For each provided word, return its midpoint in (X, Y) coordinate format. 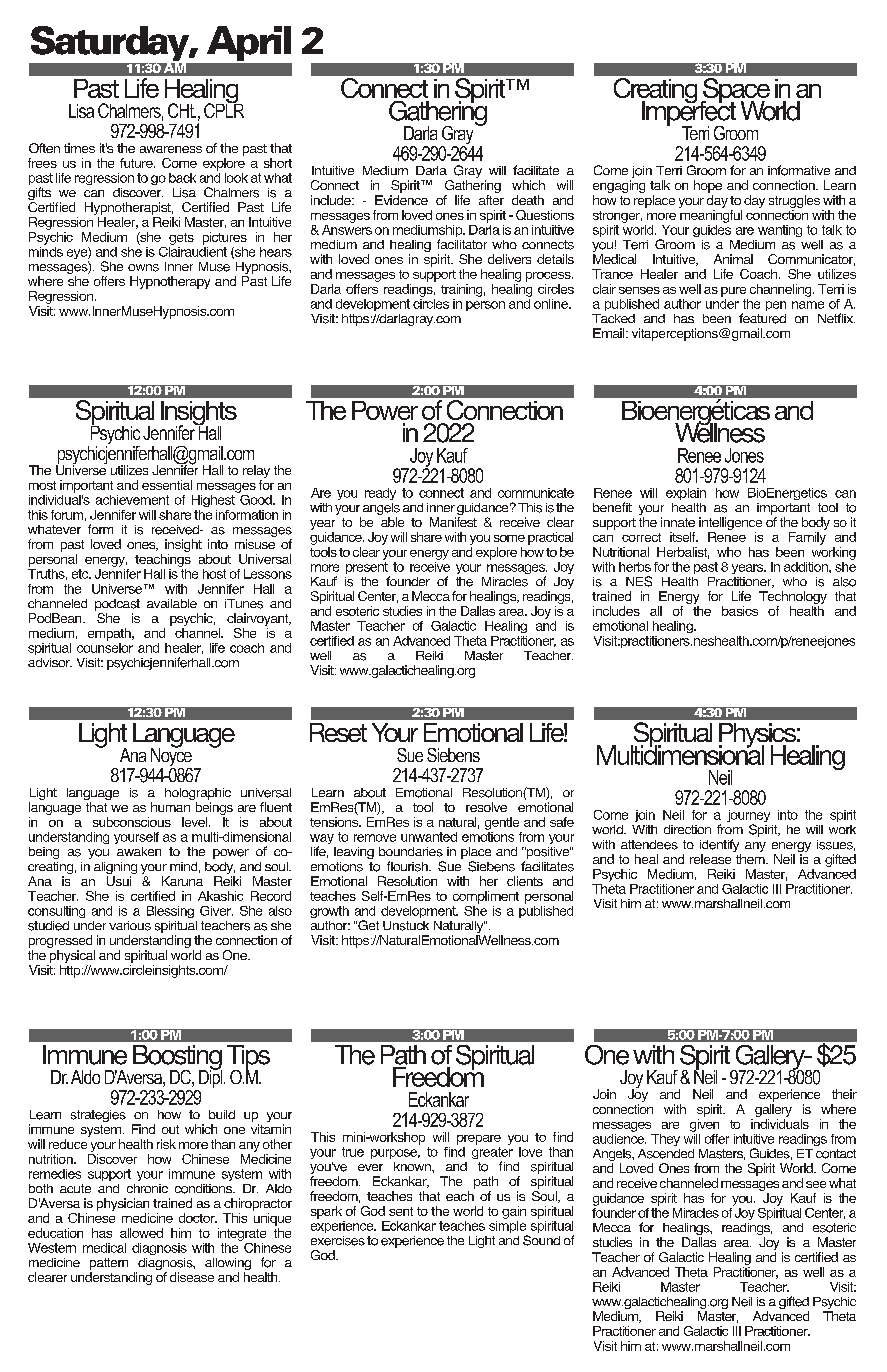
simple (508, 1227)
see (816, 1184)
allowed (141, 1233)
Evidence (401, 200)
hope (708, 186)
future (137, 163)
